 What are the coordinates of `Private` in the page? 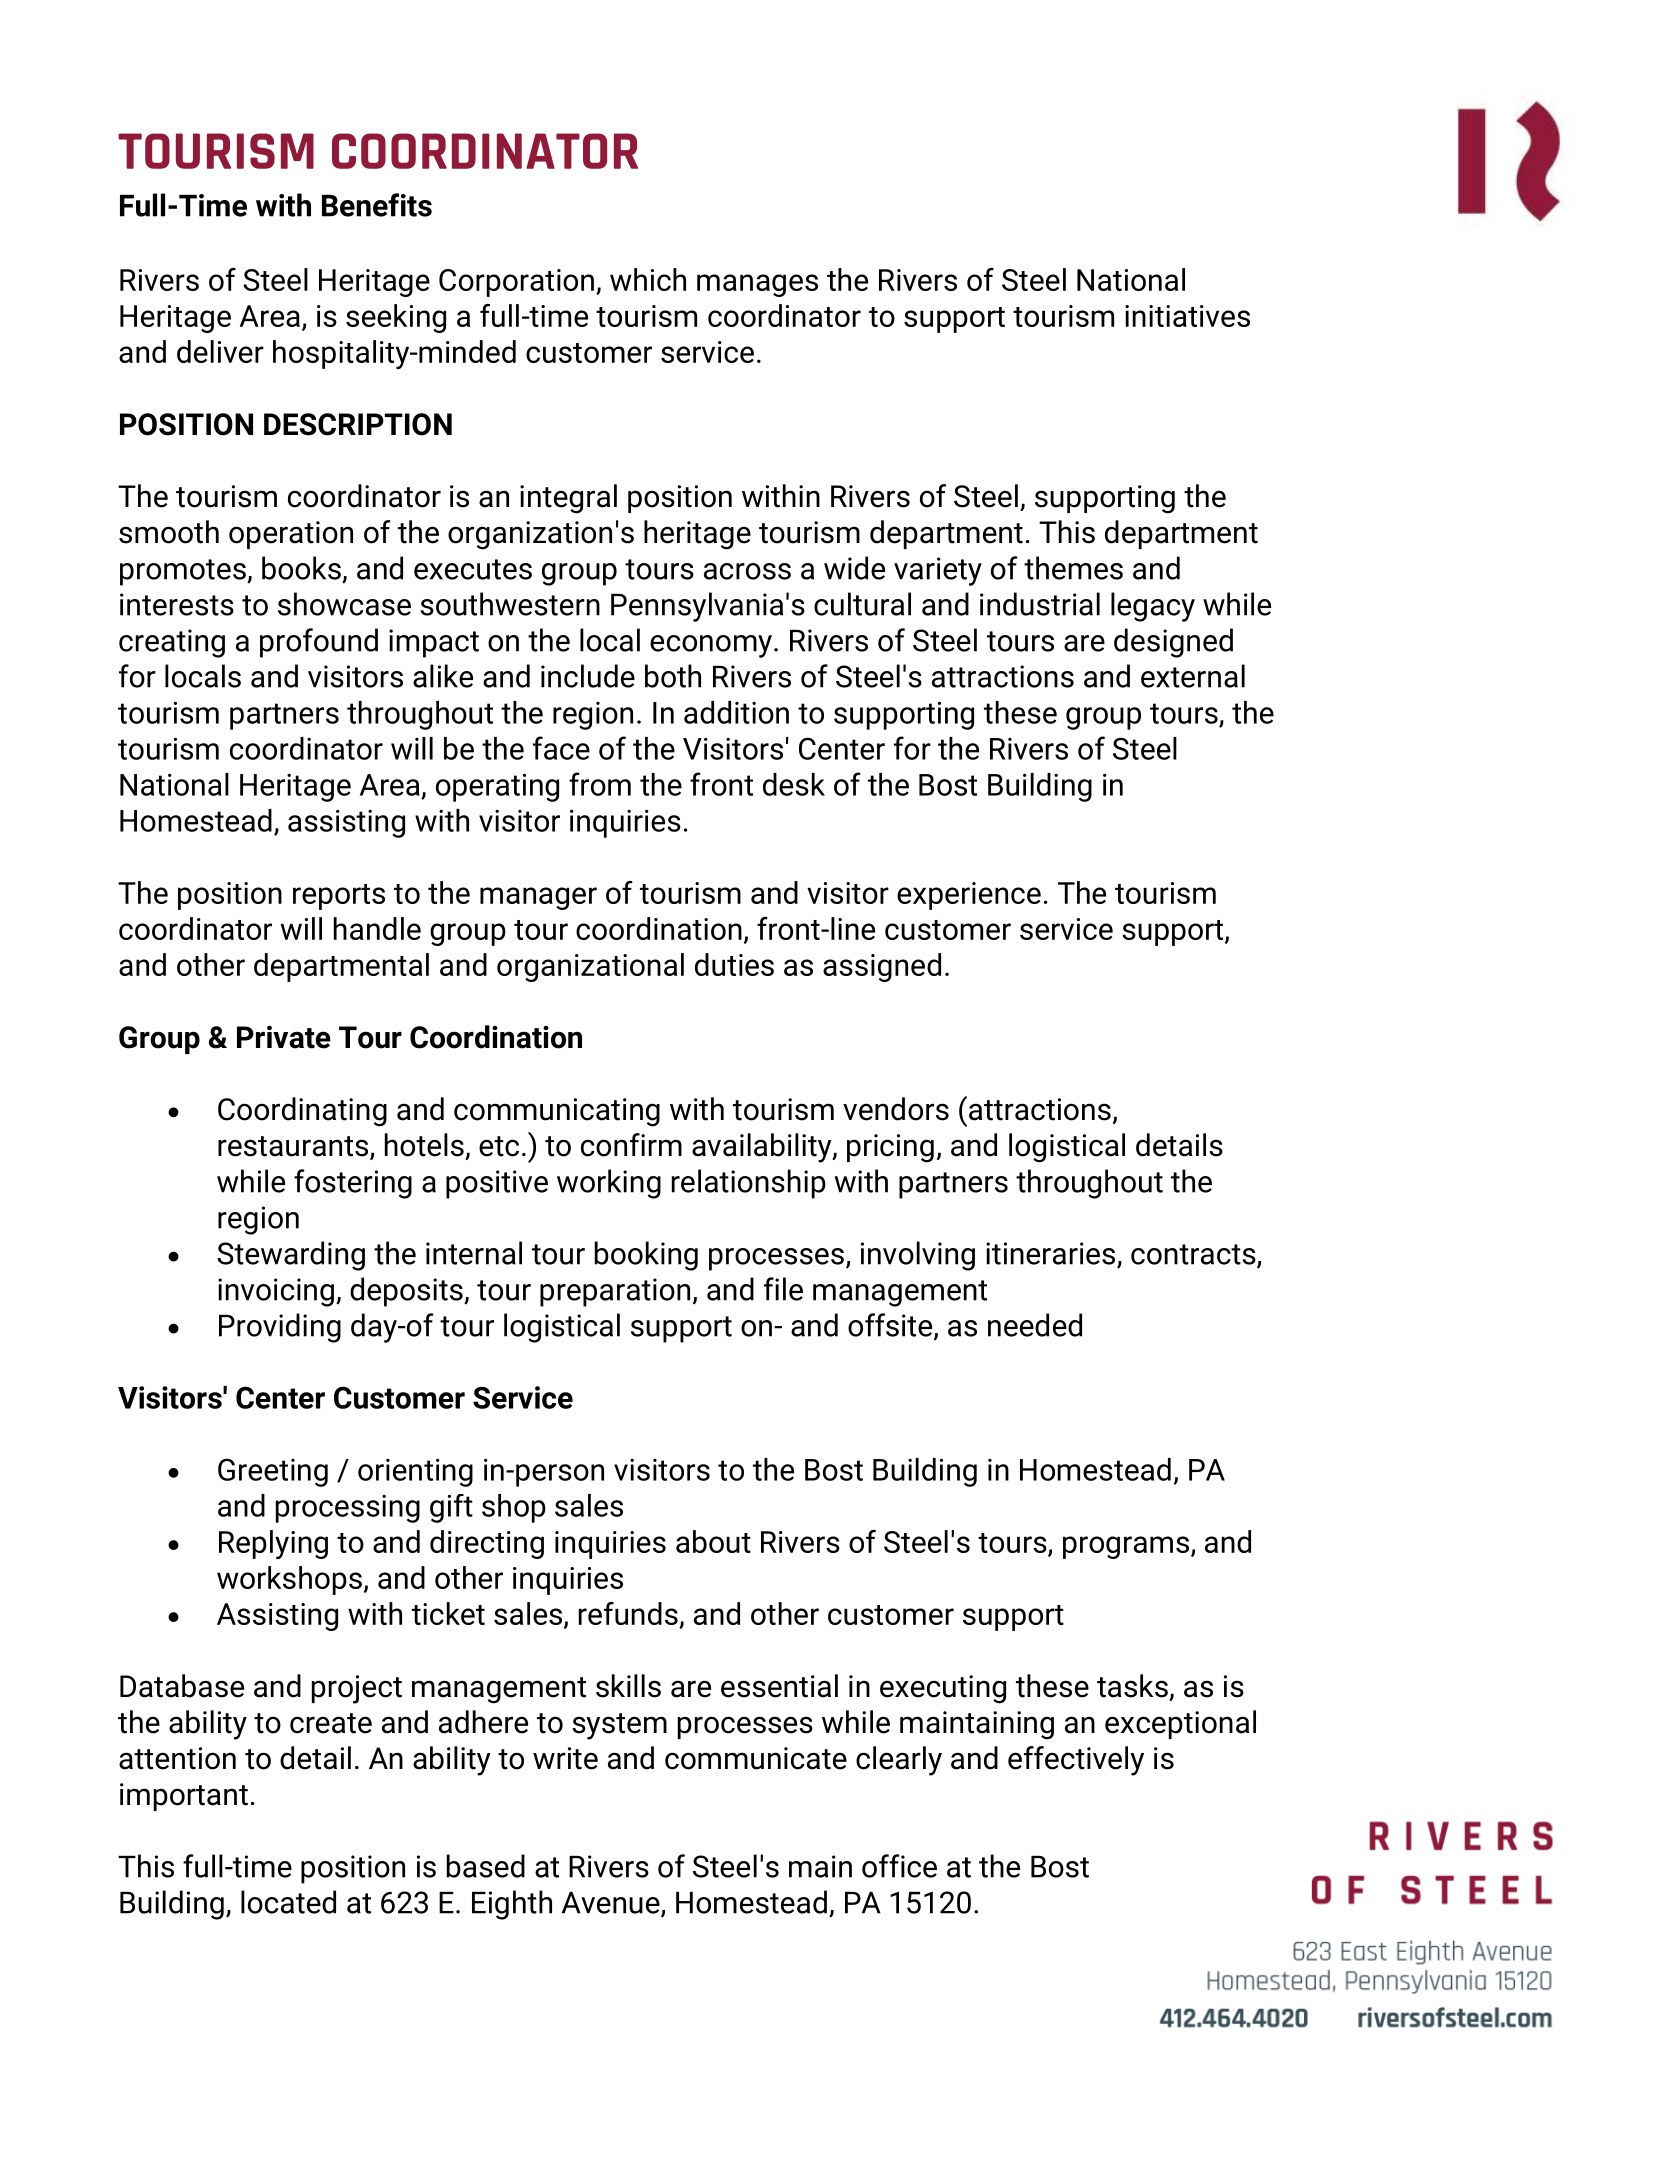 It's located at (284, 1037).
